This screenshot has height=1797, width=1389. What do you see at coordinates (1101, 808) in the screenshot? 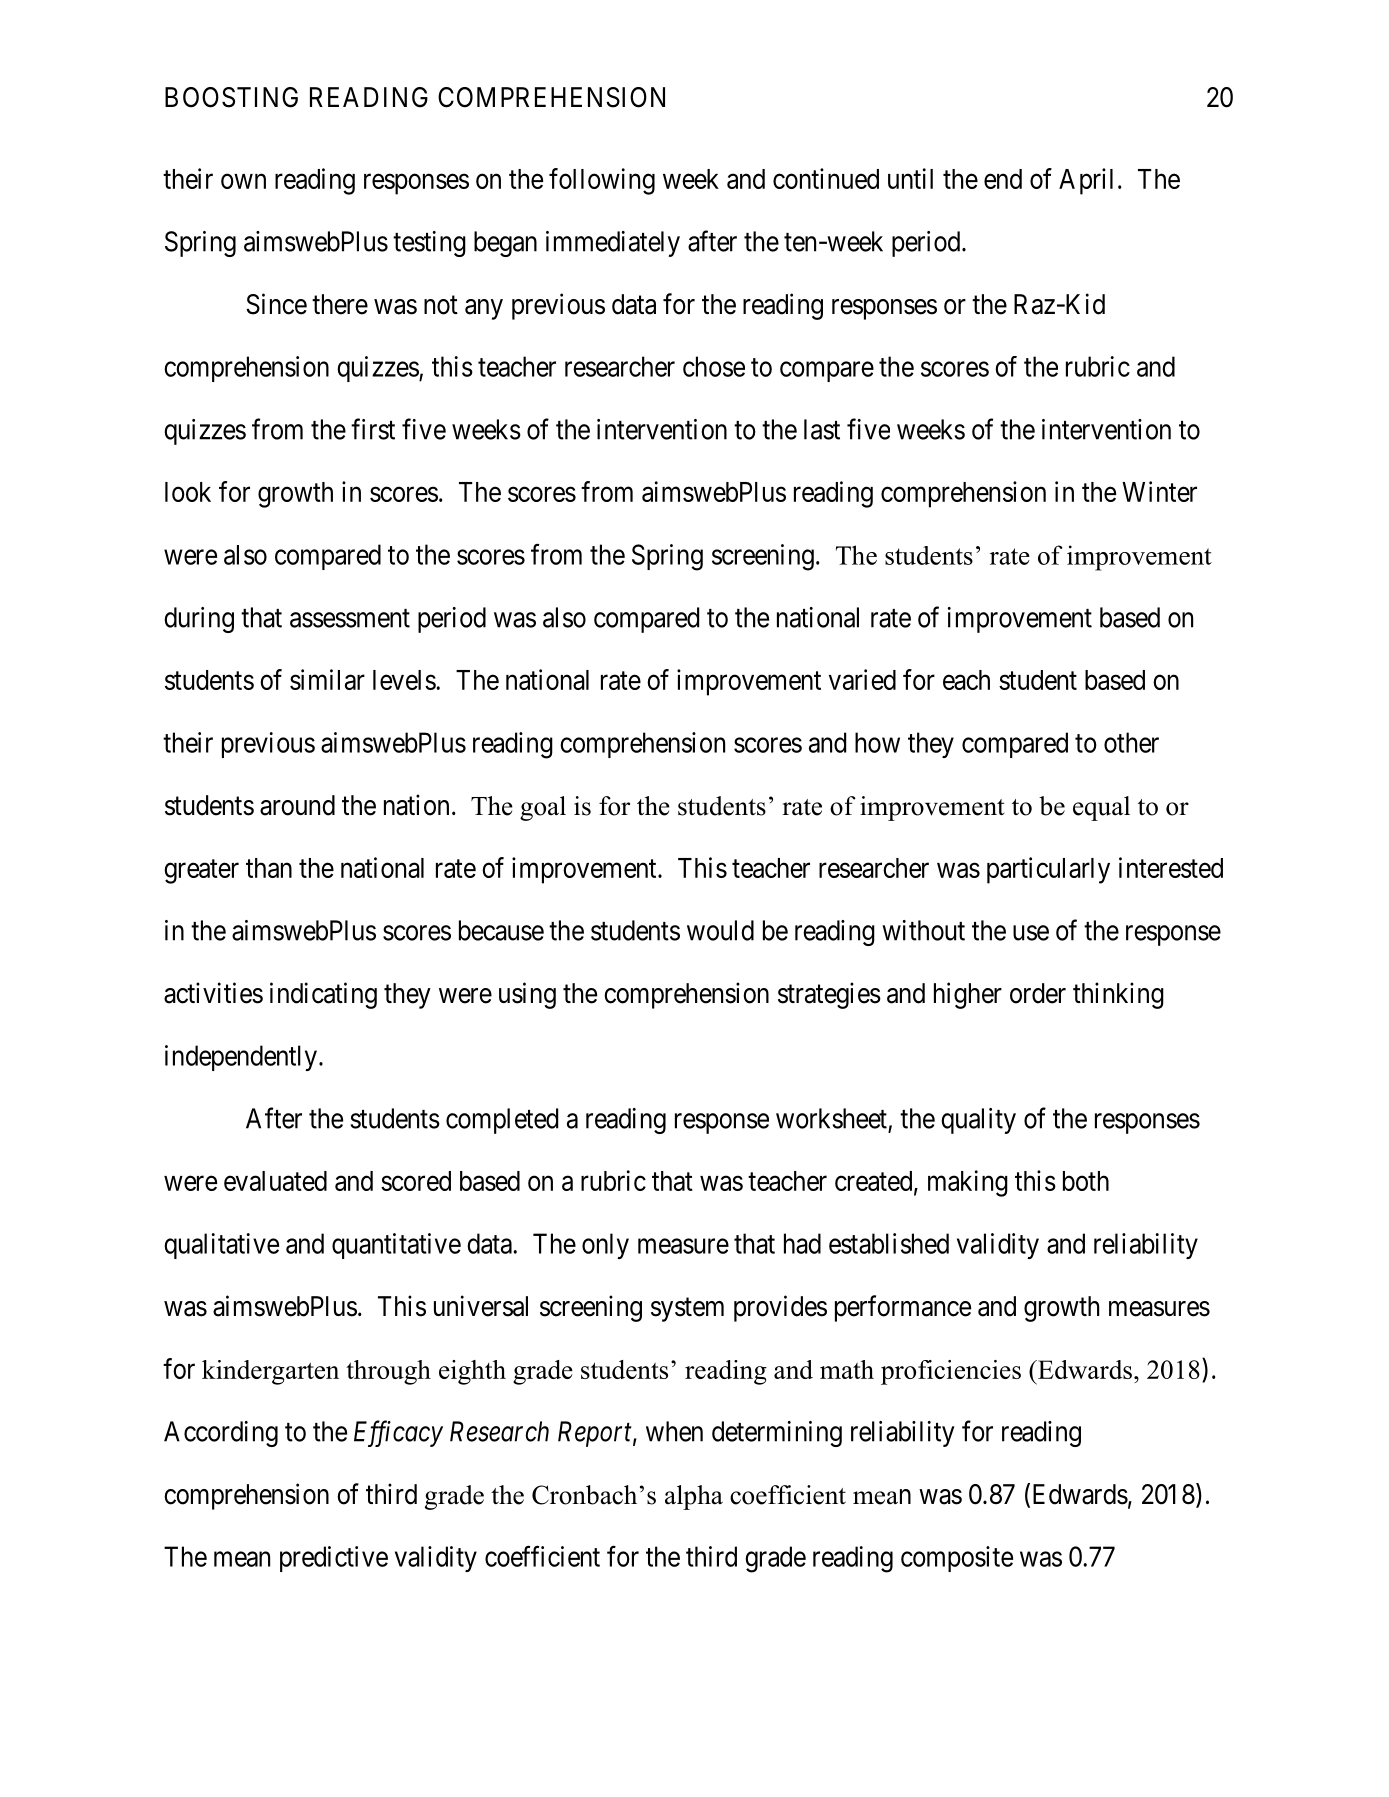
I see `equal` at bounding box center [1101, 808].
